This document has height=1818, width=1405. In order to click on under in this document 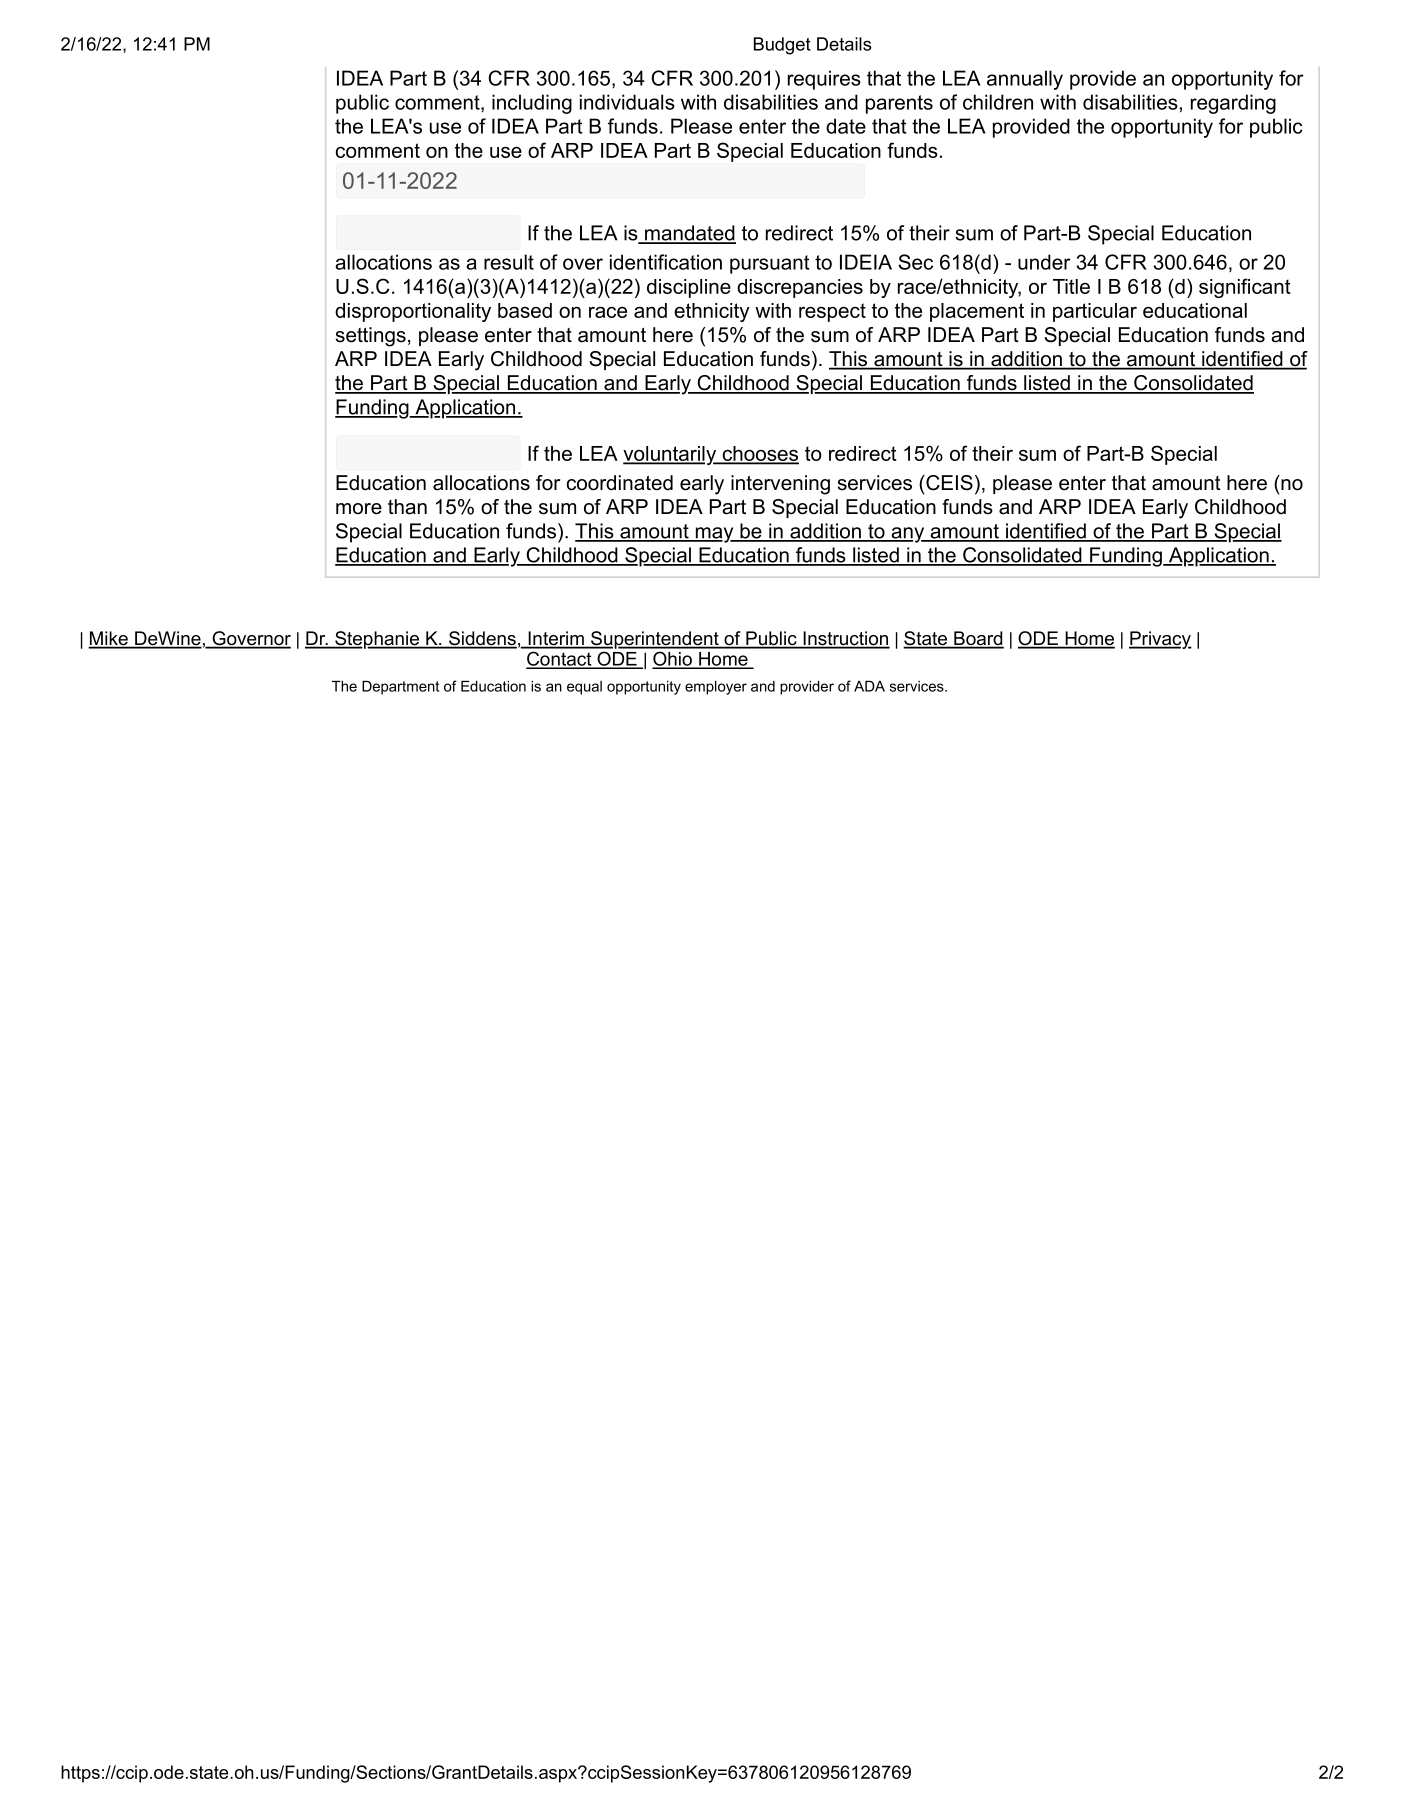, I will do `click(1044, 262)`.
